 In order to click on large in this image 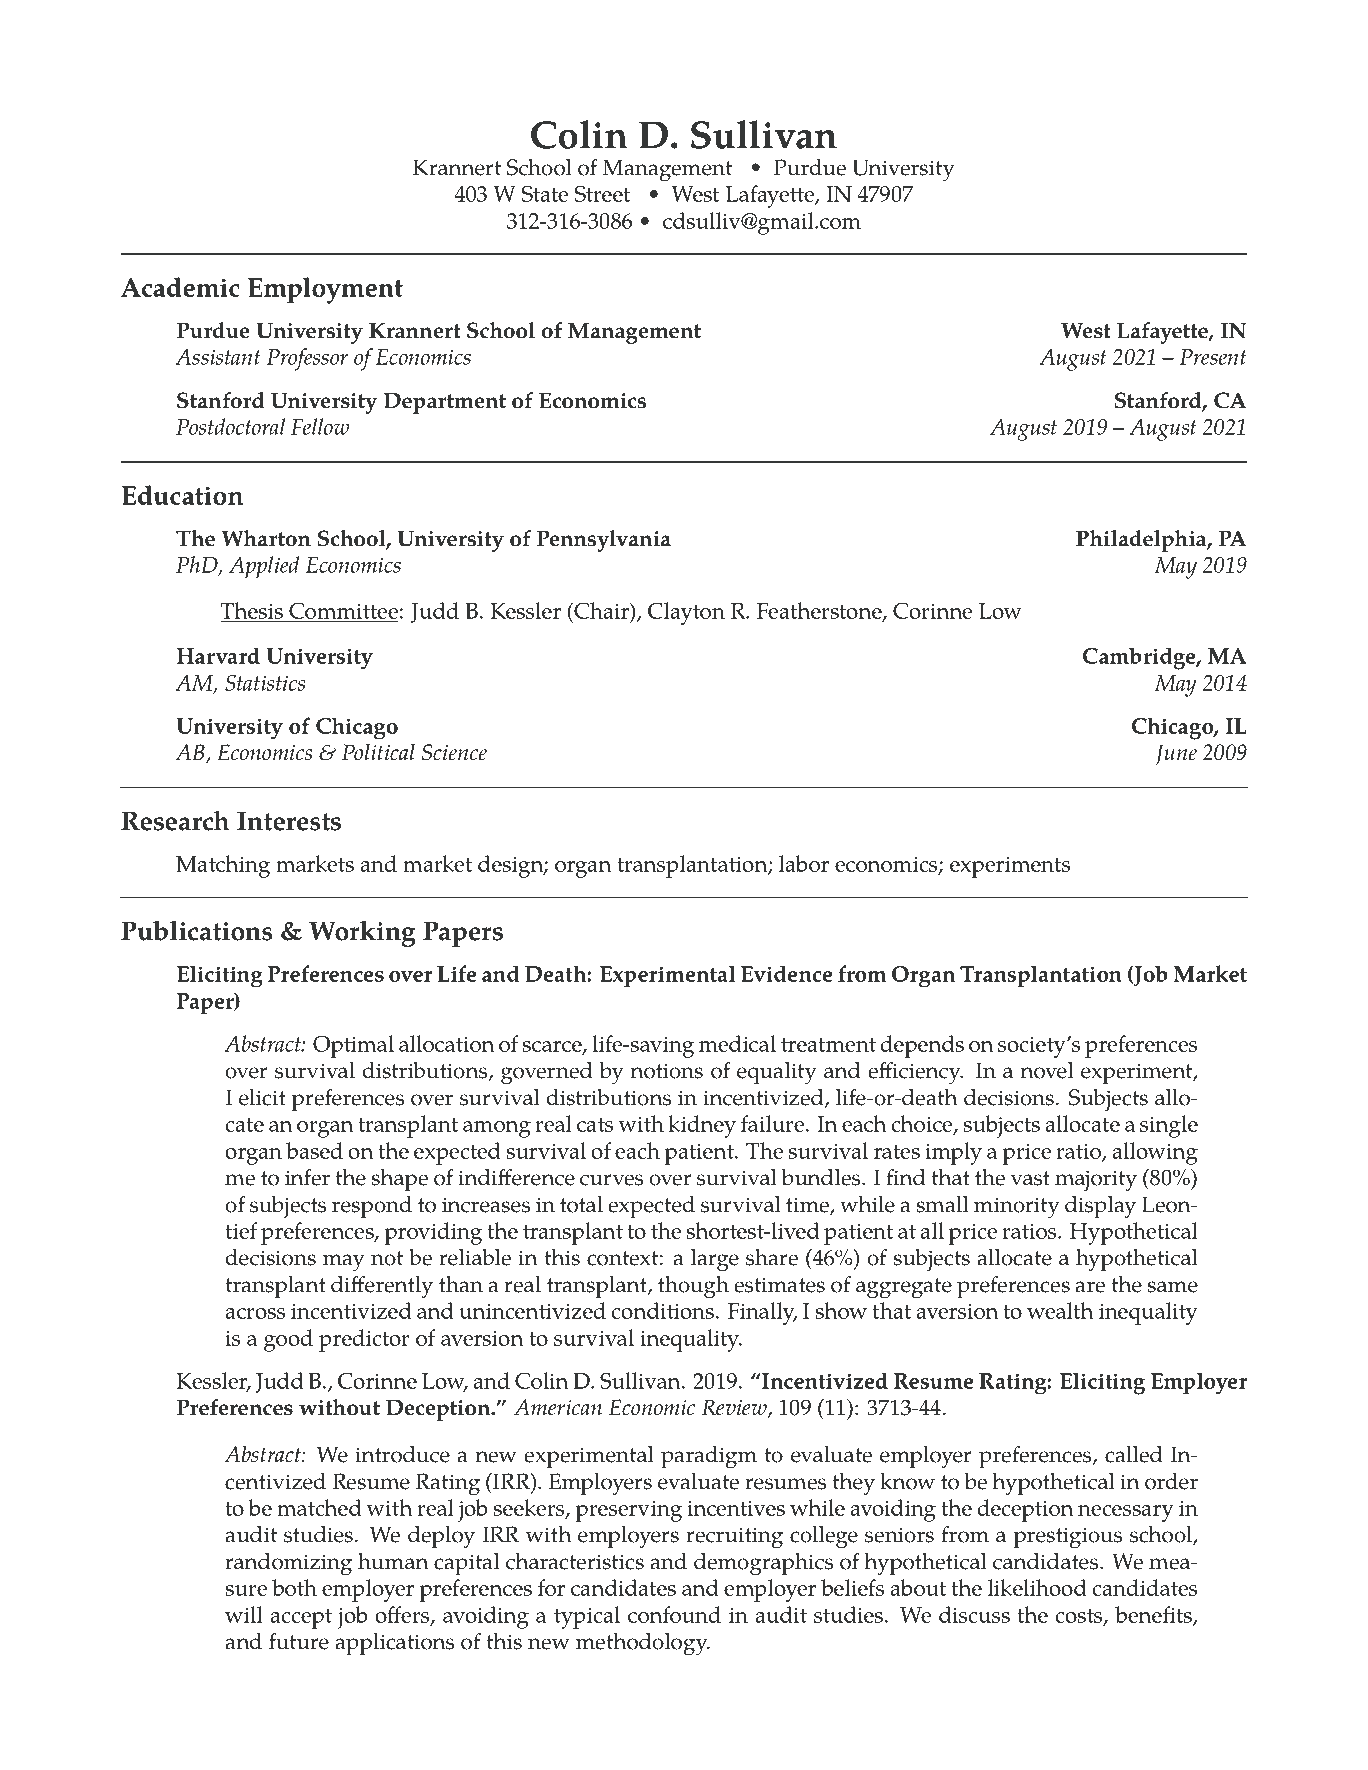, I will do `click(715, 1260)`.
